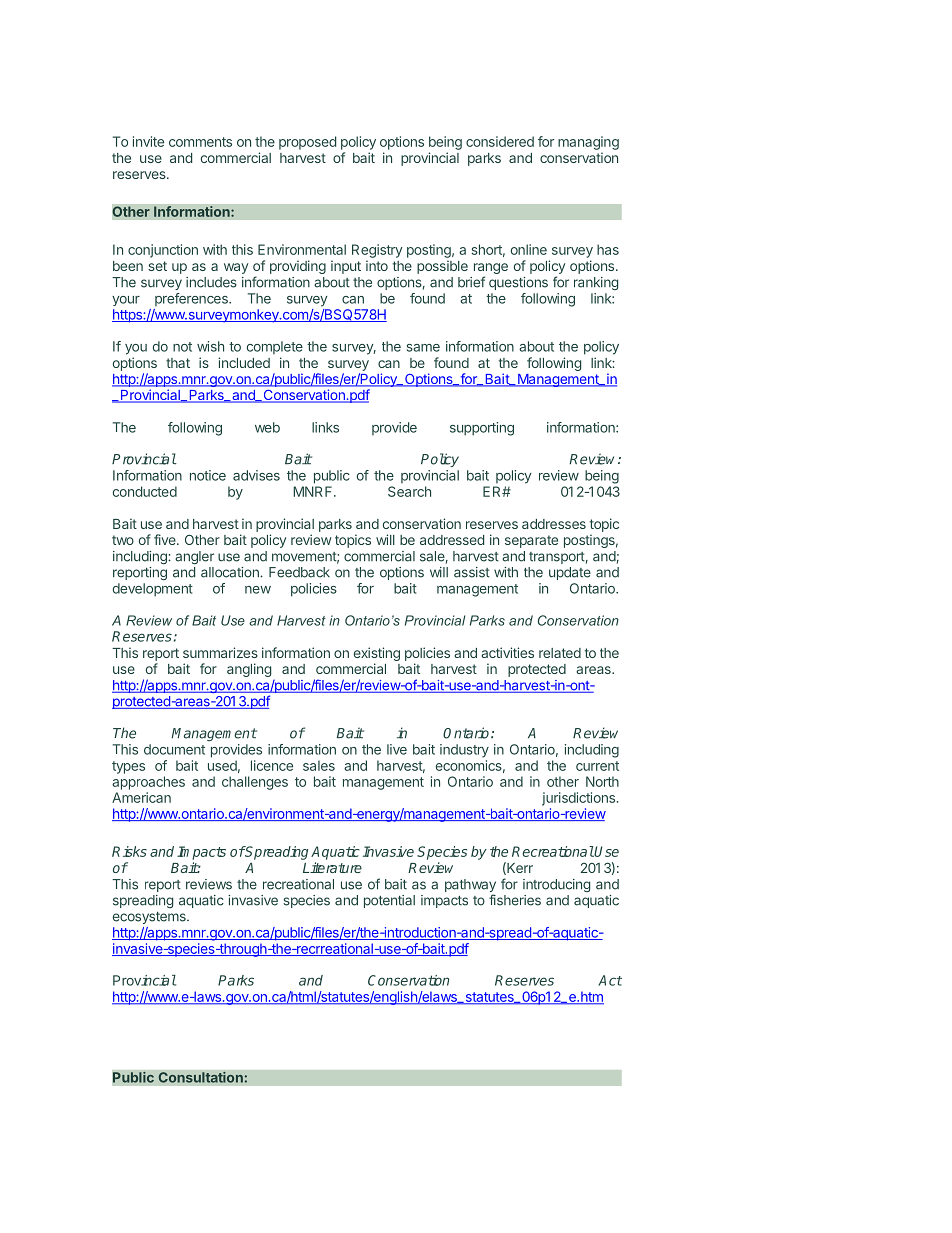 Image resolution: width=952 pixels, height=1233 pixels. Describe the element at coordinates (150, 918) in the screenshot. I see `ecosystems` at that location.
